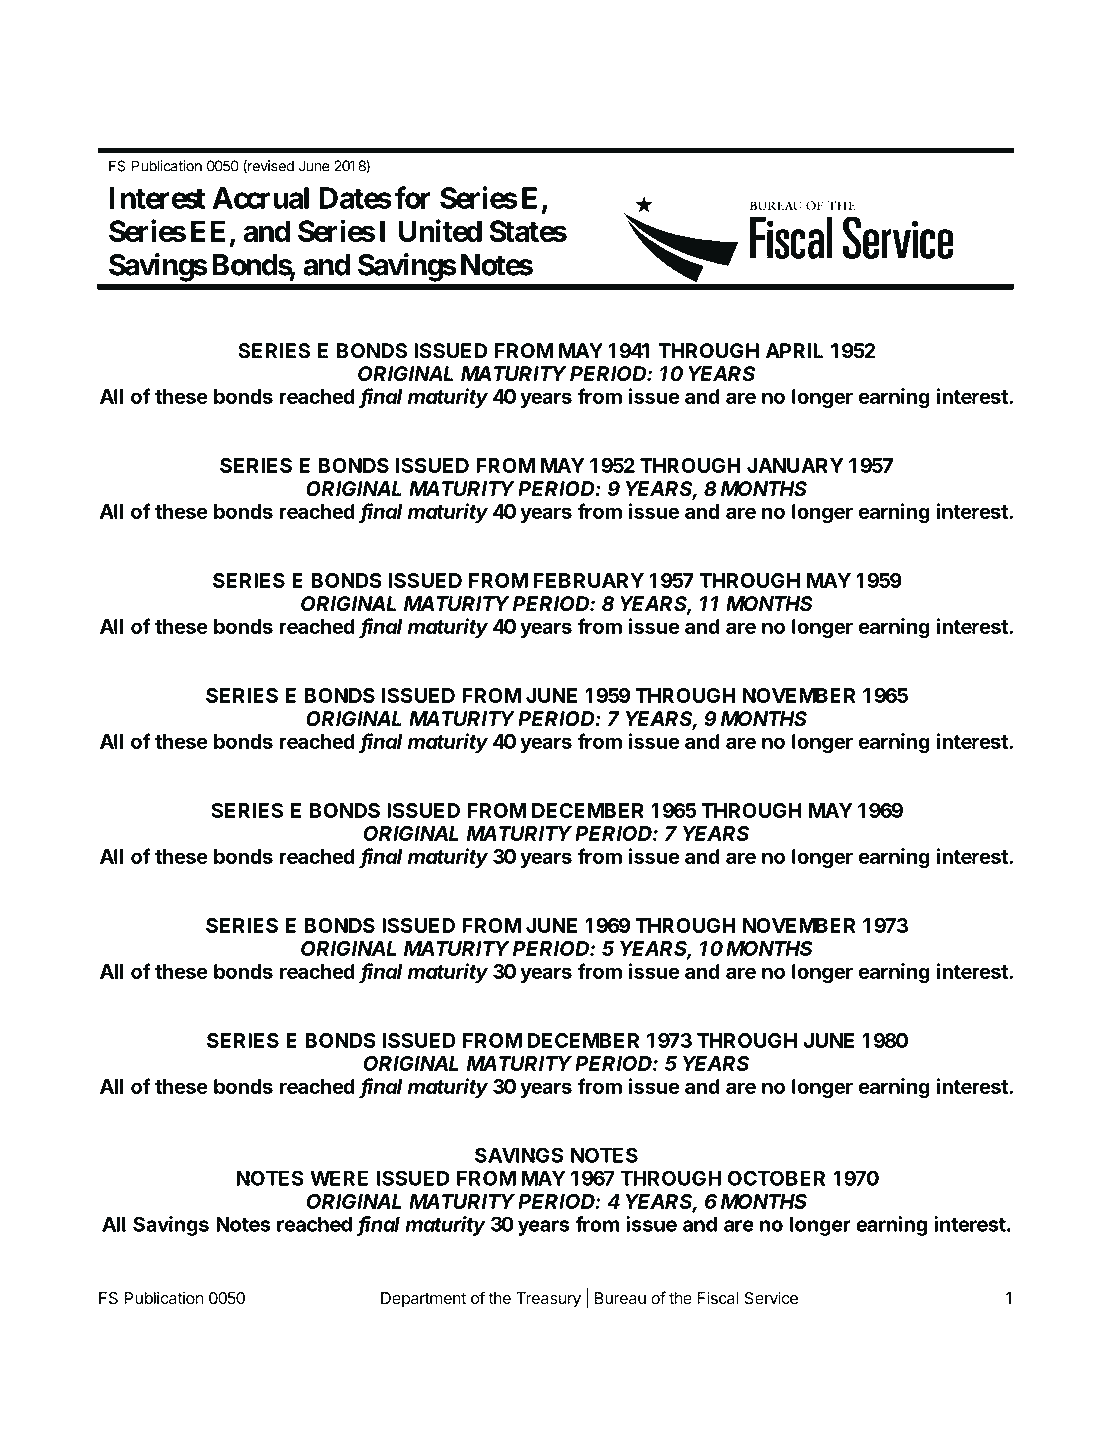  What do you see at coordinates (440, 230) in the page?
I see `United` at bounding box center [440, 230].
